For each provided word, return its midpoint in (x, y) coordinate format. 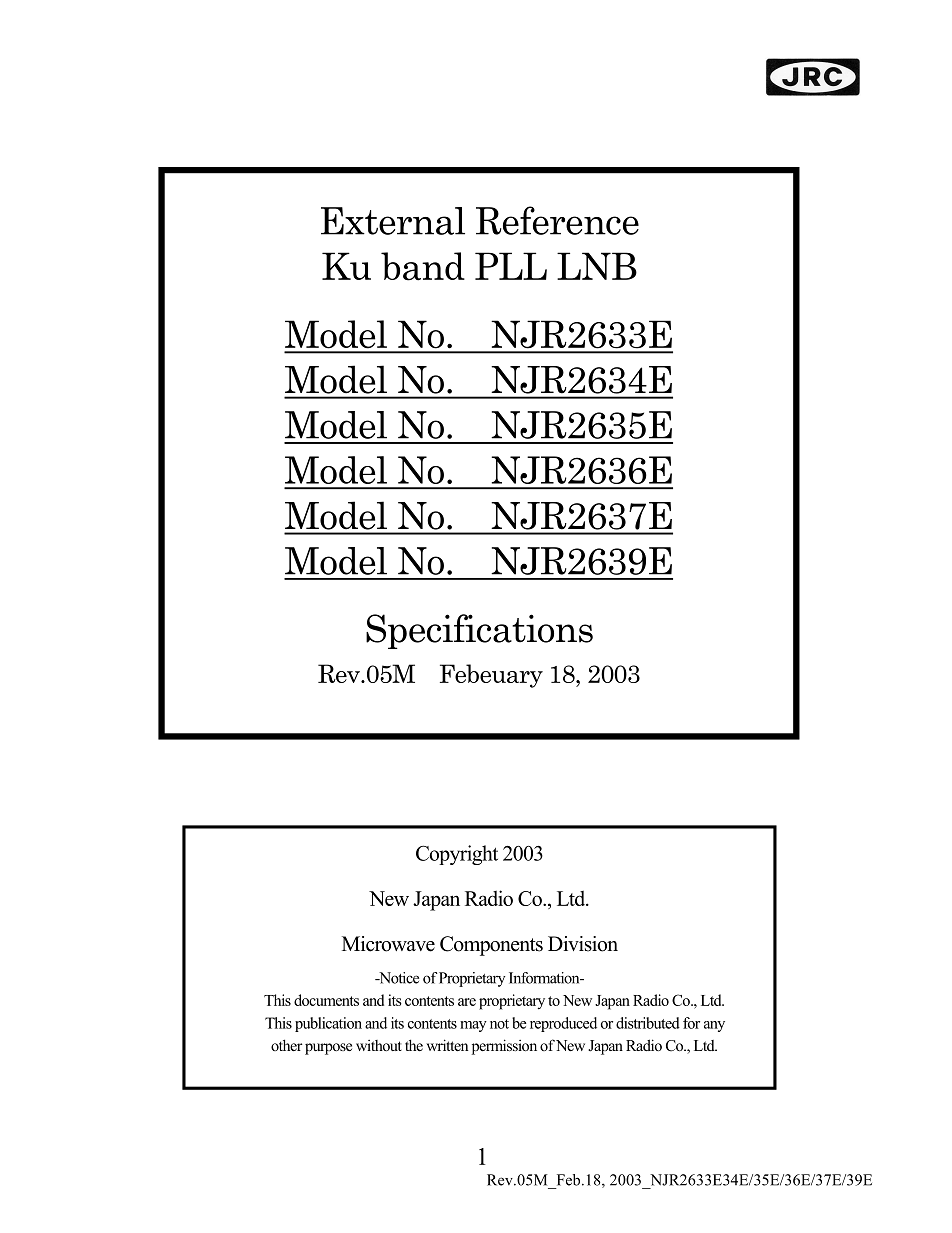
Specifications (479, 631)
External (393, 221)
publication (328, 1024)
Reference (557, 220)
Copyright (457, 855)
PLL (511, 266)
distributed (648, 1023)
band (423, 266)
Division (583, 944)
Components (491, 946)
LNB (597, 266)
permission (504, 1047)
